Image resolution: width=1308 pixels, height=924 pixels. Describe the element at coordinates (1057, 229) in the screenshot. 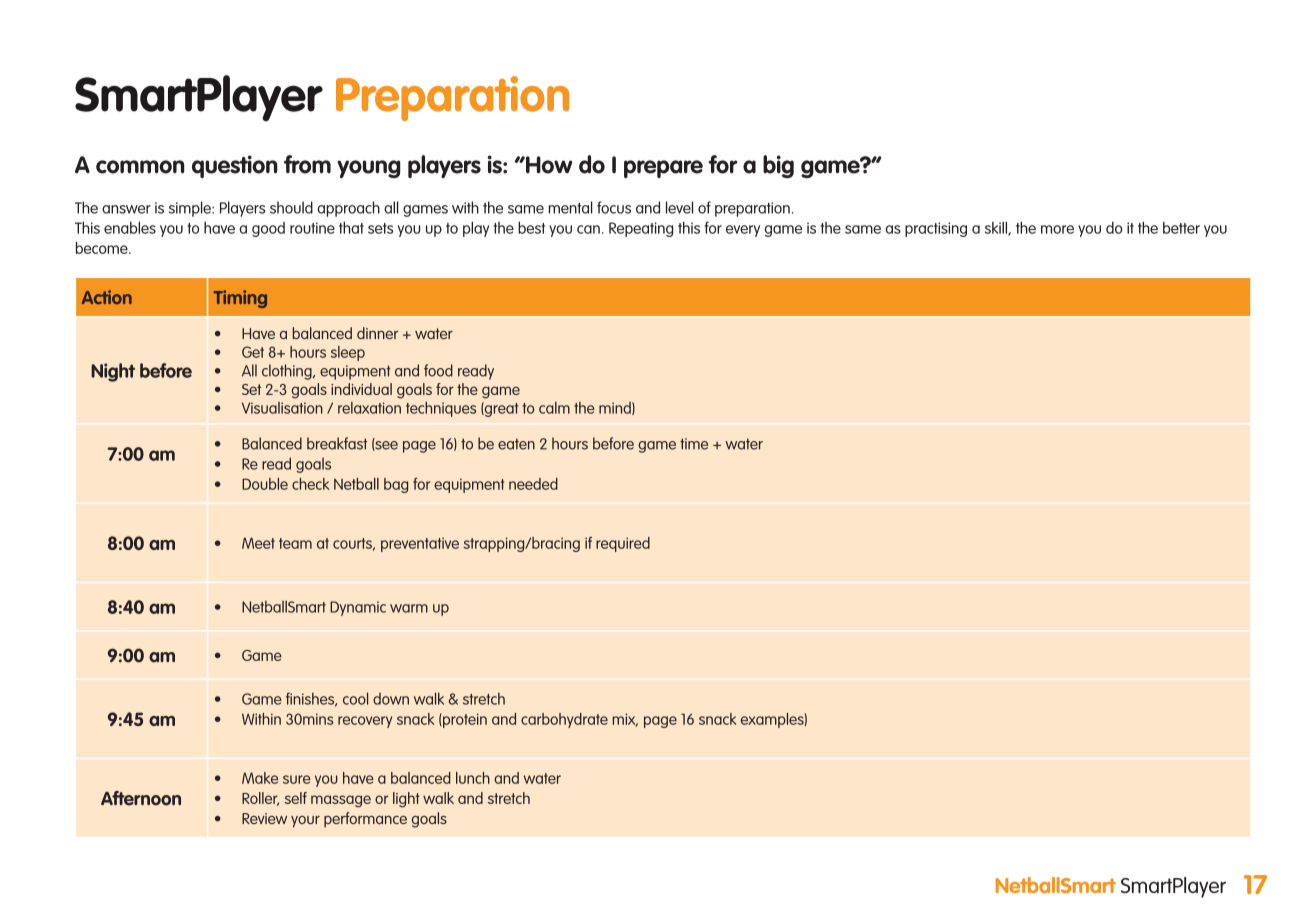

I see `more` at that location.
